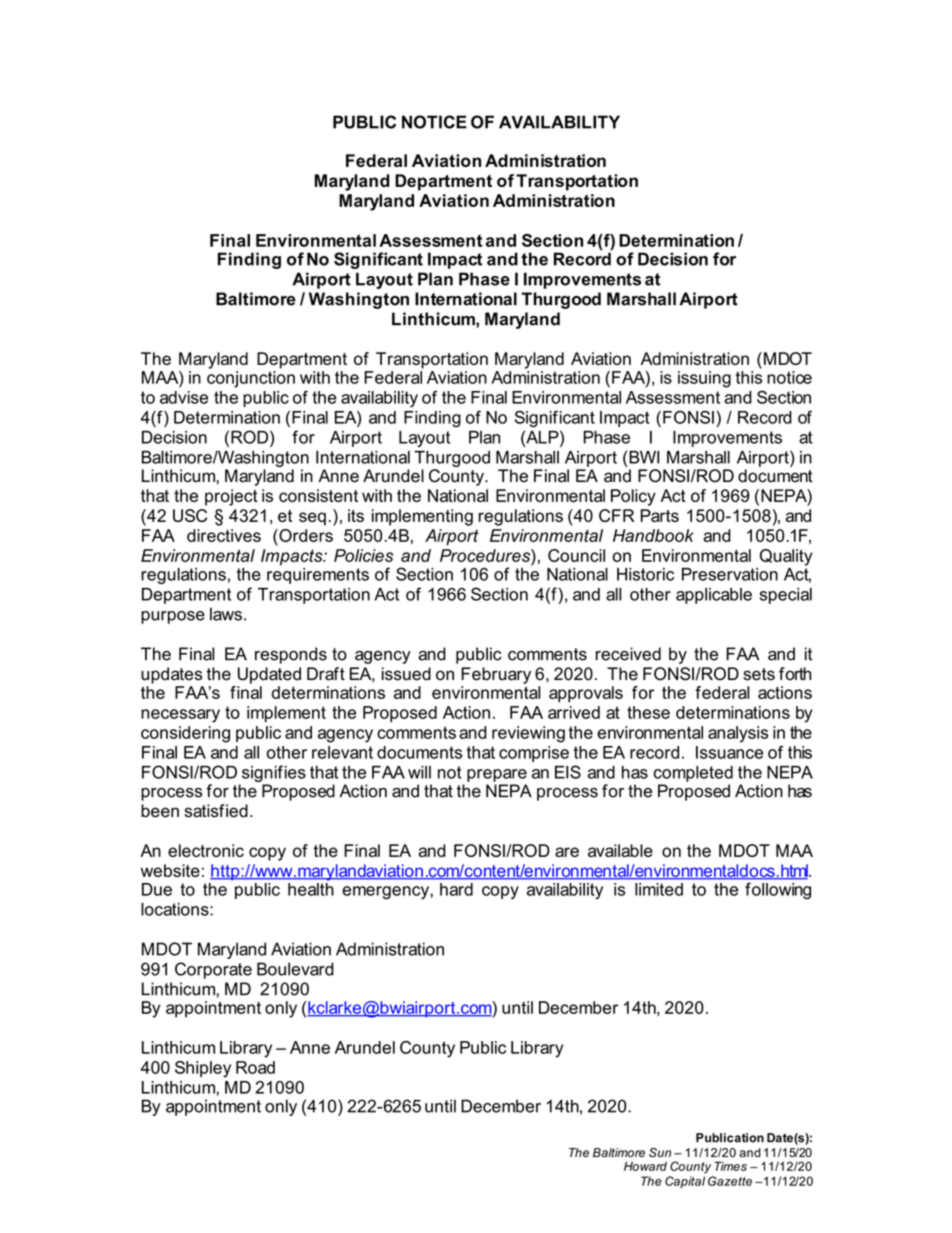 This screenshot has width=952, height=1233. Describe the element at coordinates (704, 379) in the screenshot. I see `issuing` at that location.
